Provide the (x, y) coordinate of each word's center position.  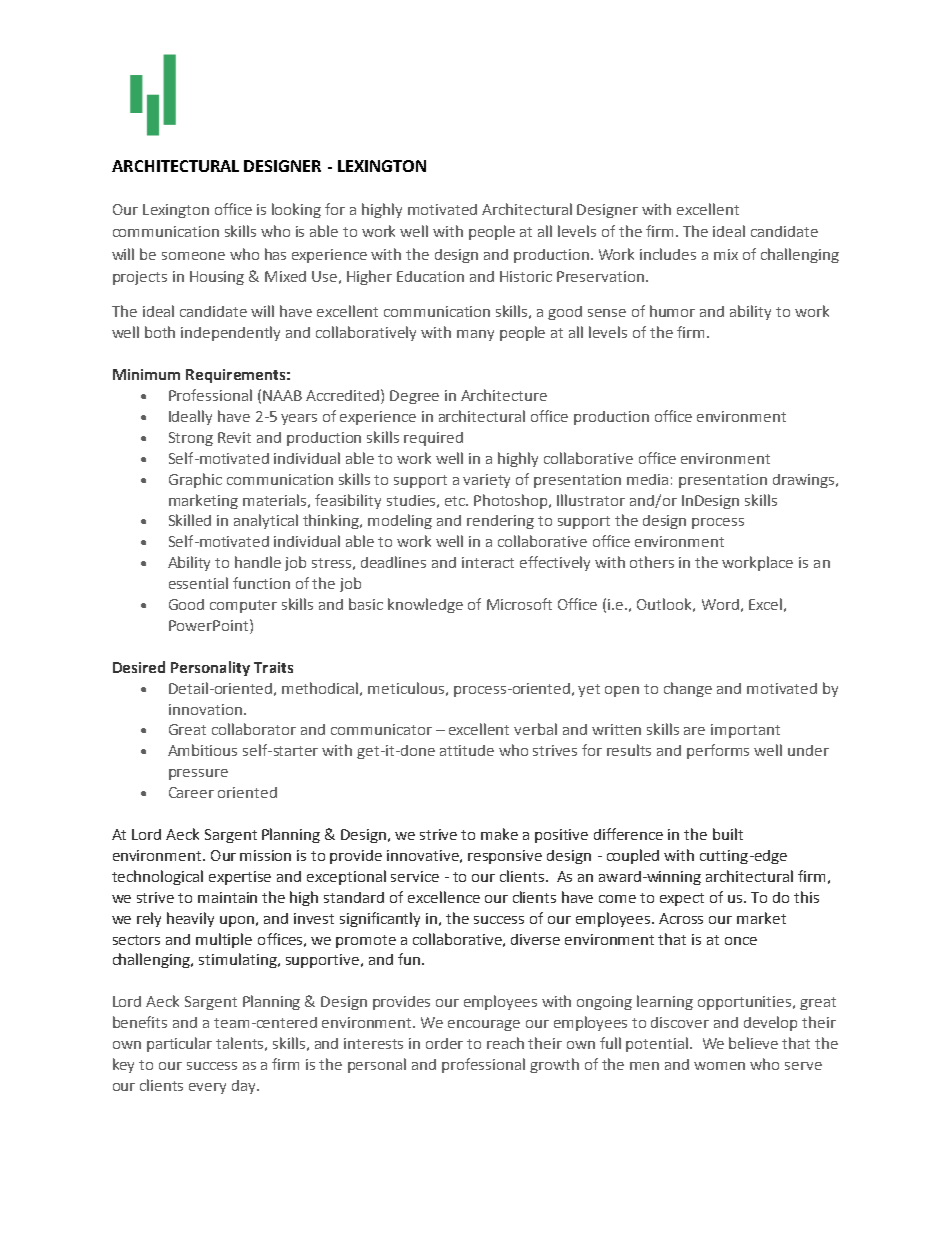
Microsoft (519, 604)
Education (430, 276)
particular (179, 1044)
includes (668, 254)
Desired (139, 667)
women (719, 1066)
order (444, 1043)
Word (720, 604)
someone (193, 256)
